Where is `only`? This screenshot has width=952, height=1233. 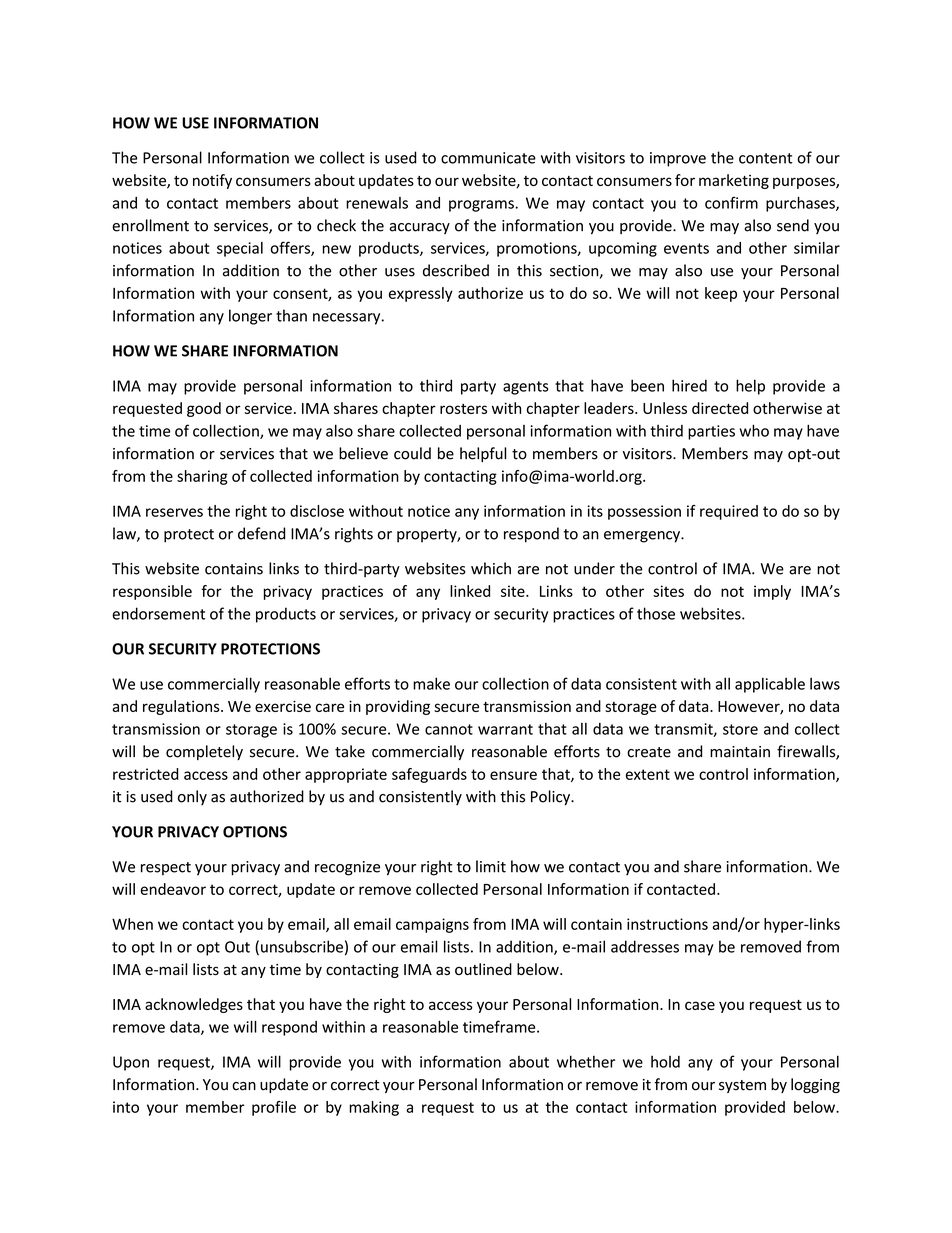 only is located at coordinates (192, 797).
